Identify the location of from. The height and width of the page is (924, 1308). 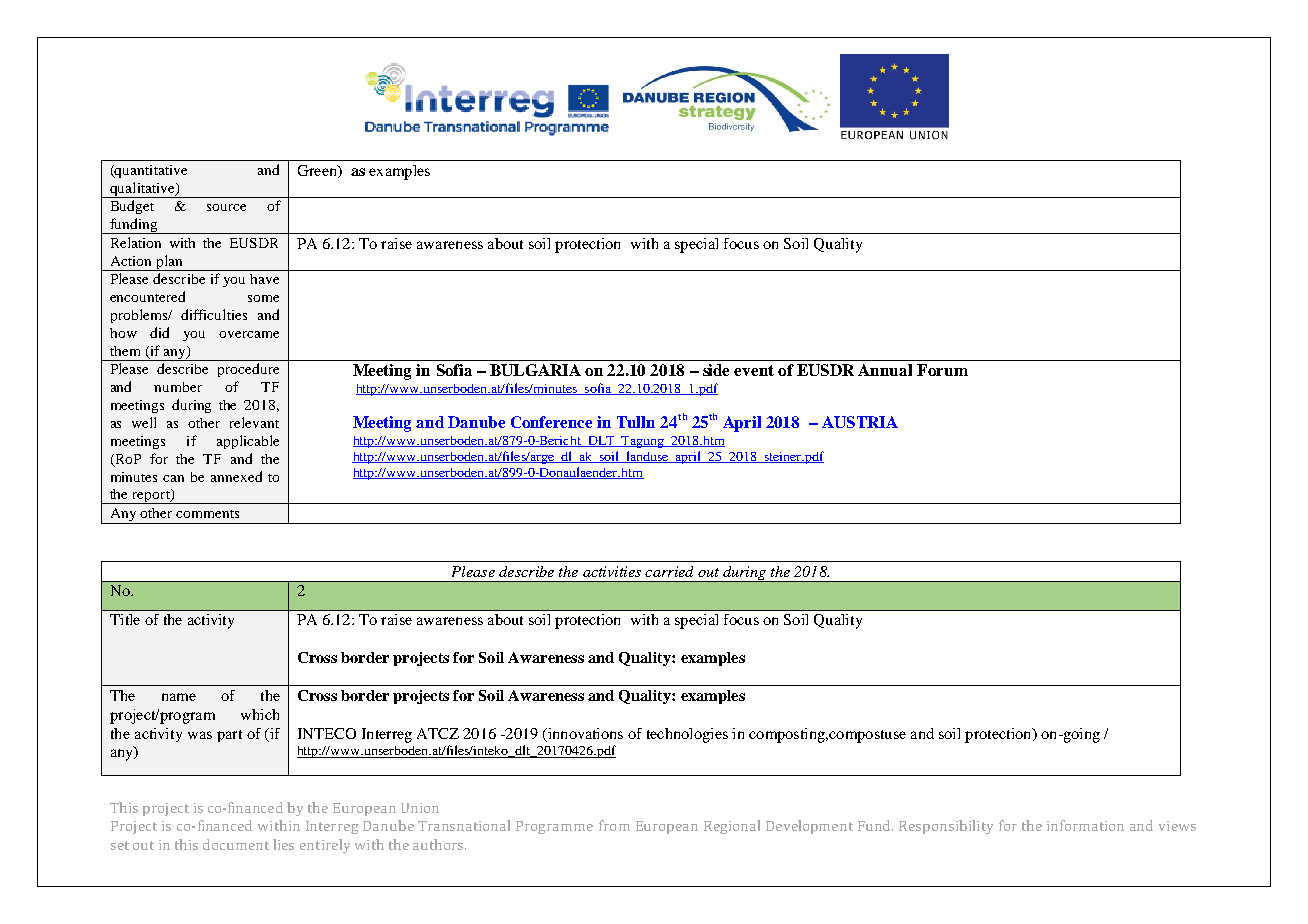
(614, 825).
